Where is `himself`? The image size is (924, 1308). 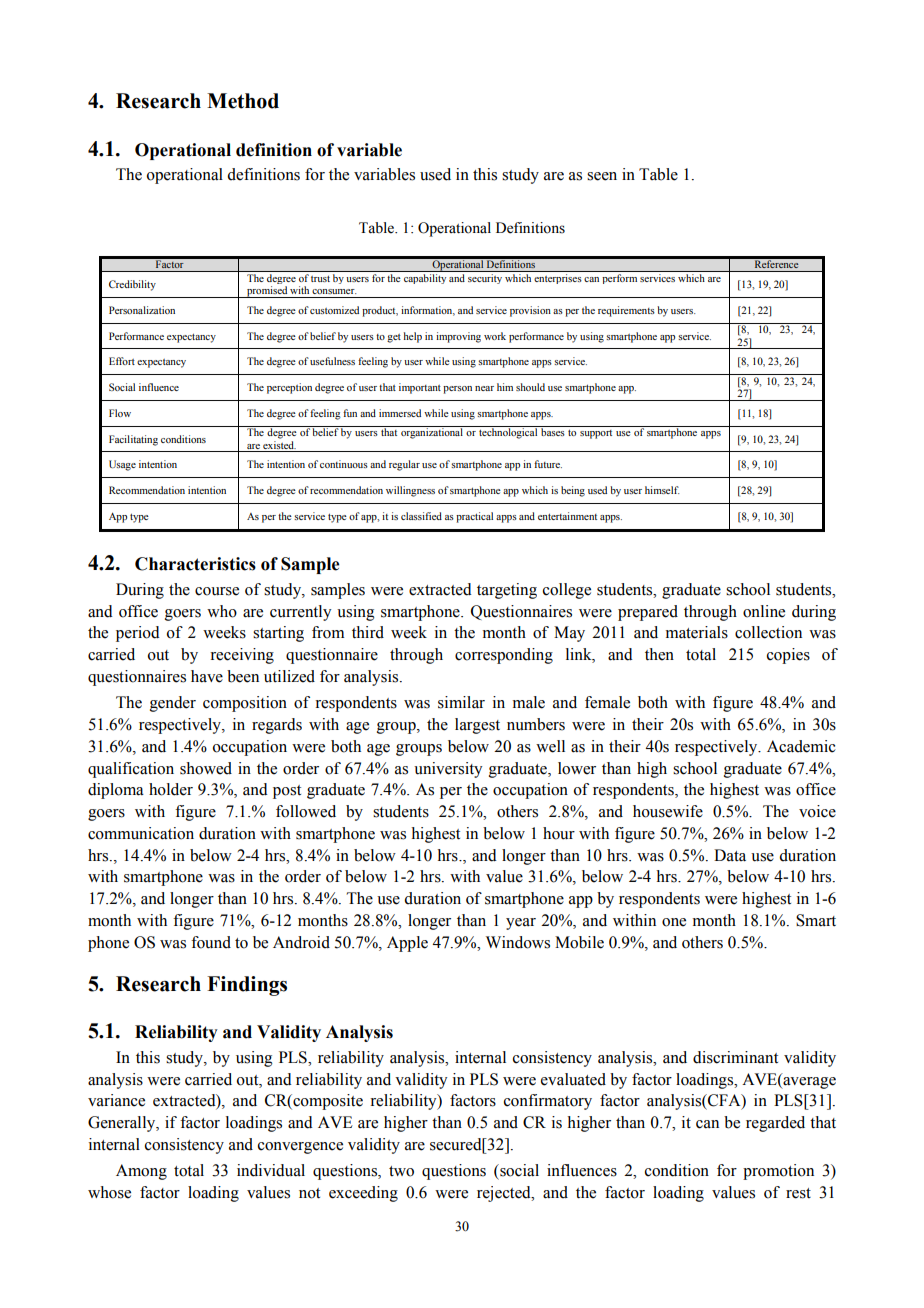
himself is located at coordinates (662, 490).
